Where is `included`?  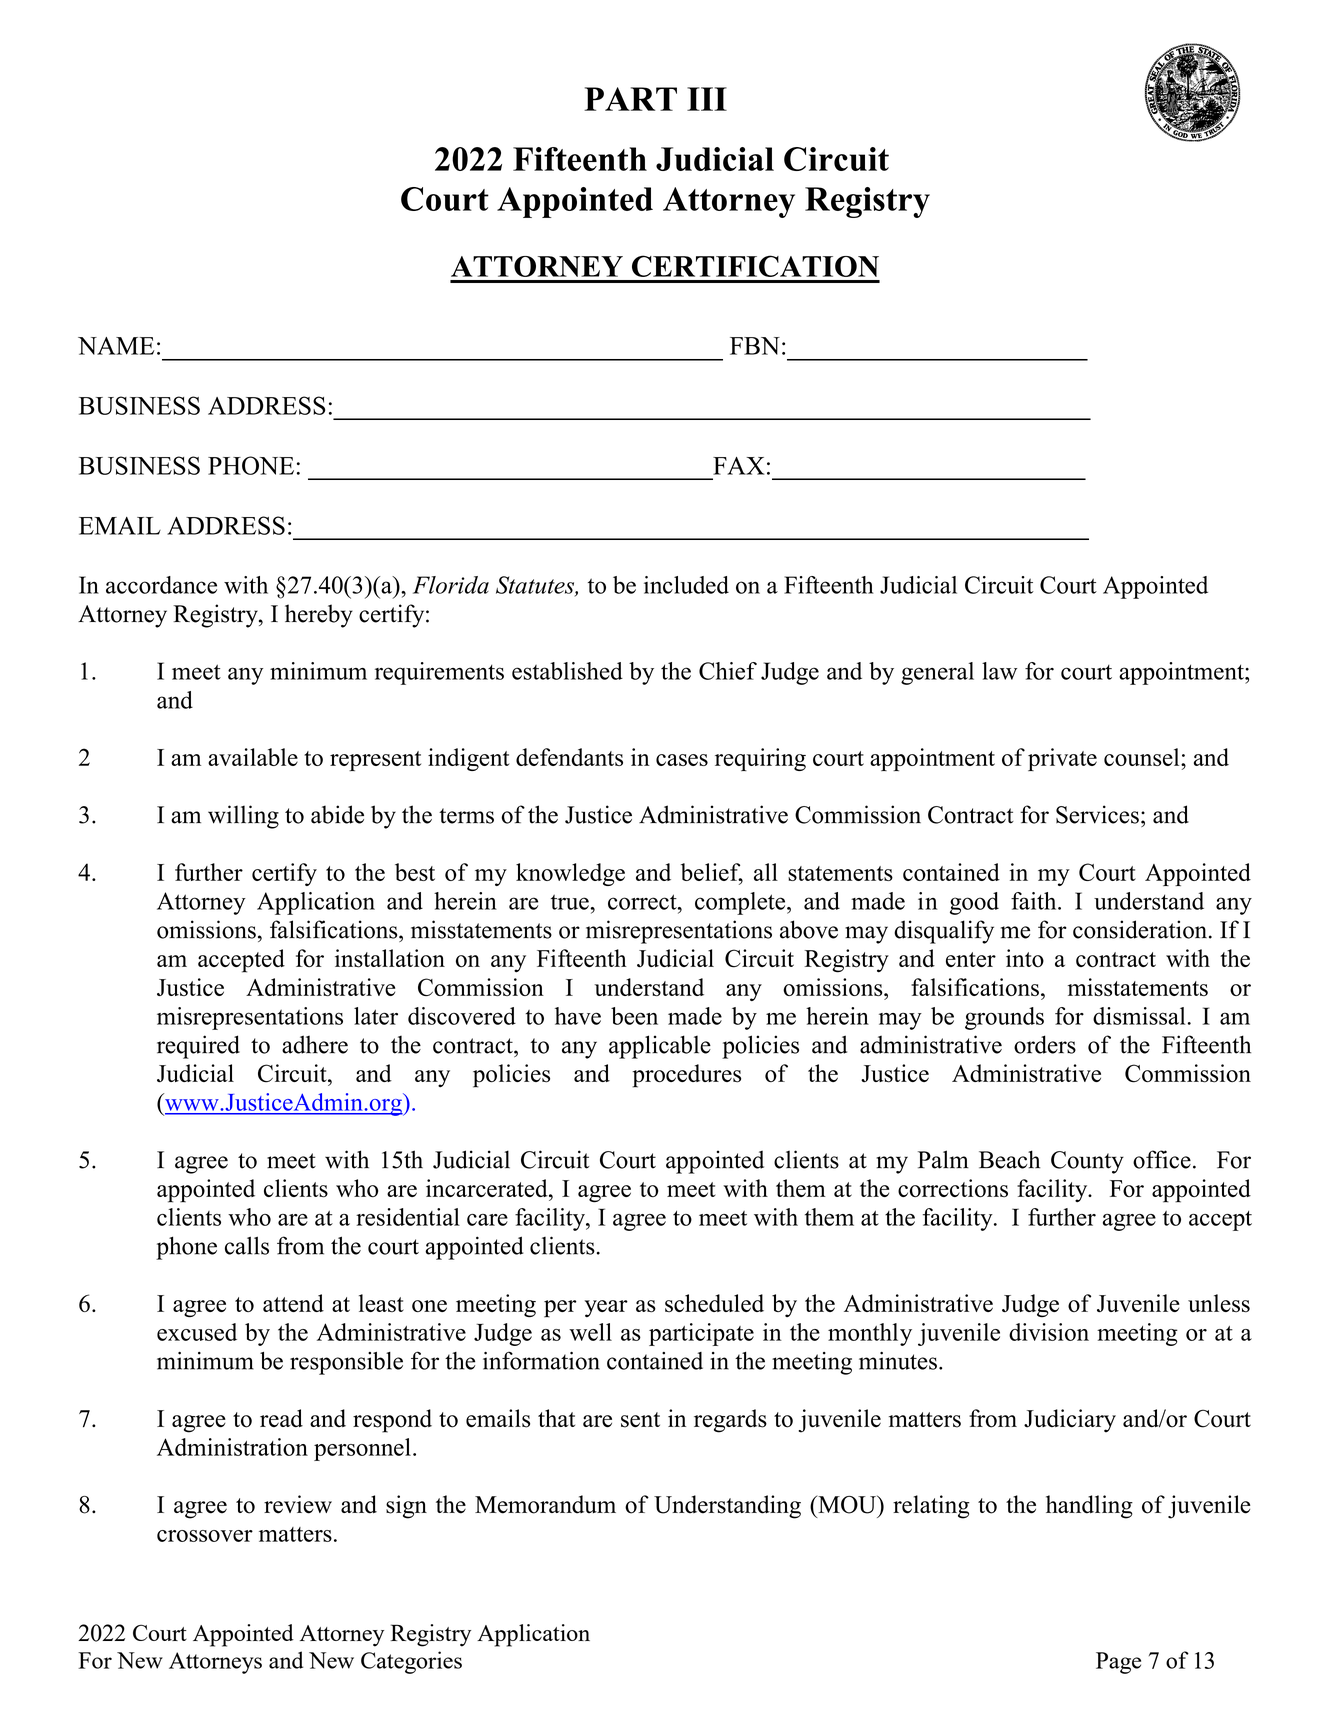 included is located at coordinates (686, 585).
